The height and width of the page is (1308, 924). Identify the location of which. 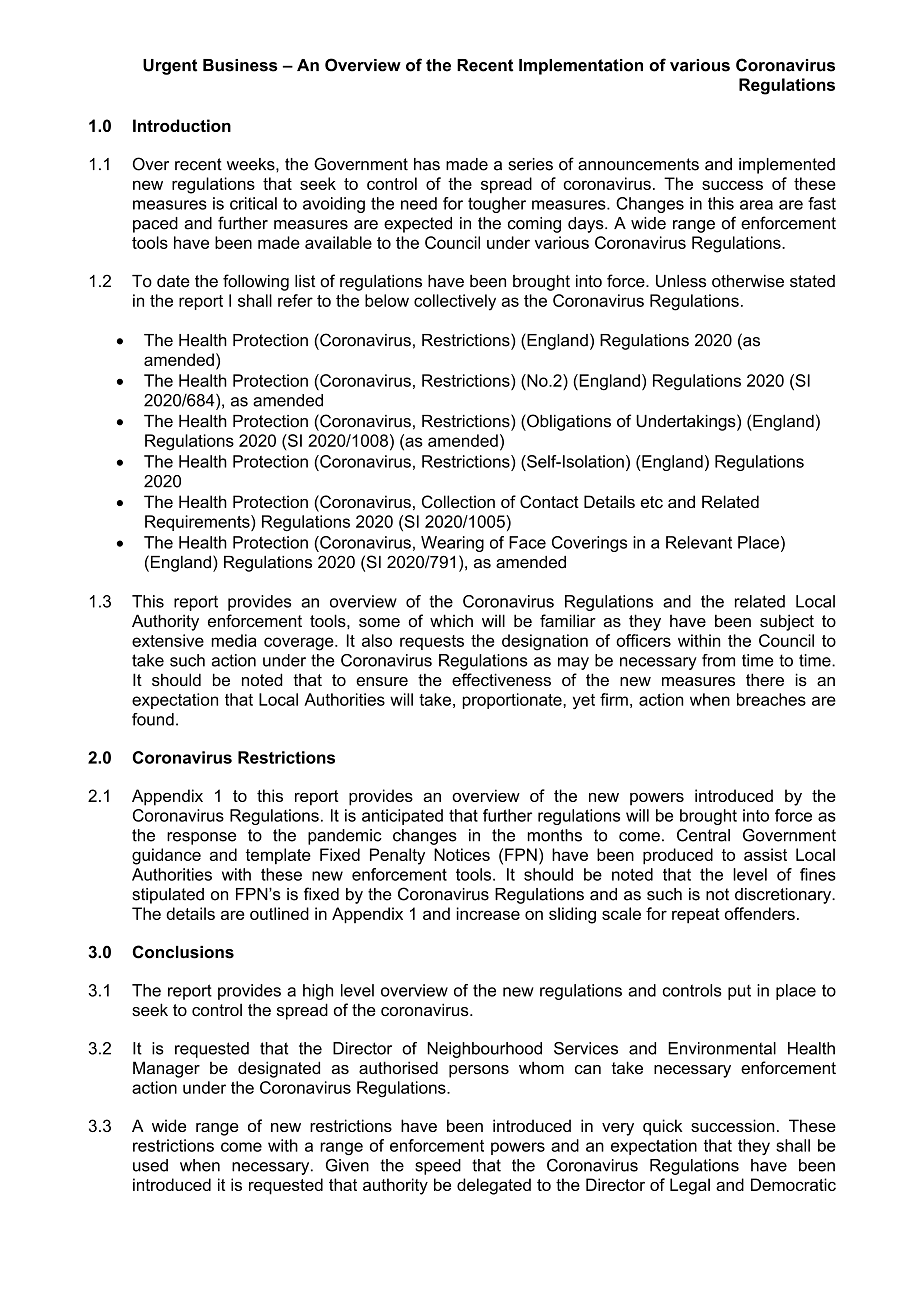
(451, 620).
